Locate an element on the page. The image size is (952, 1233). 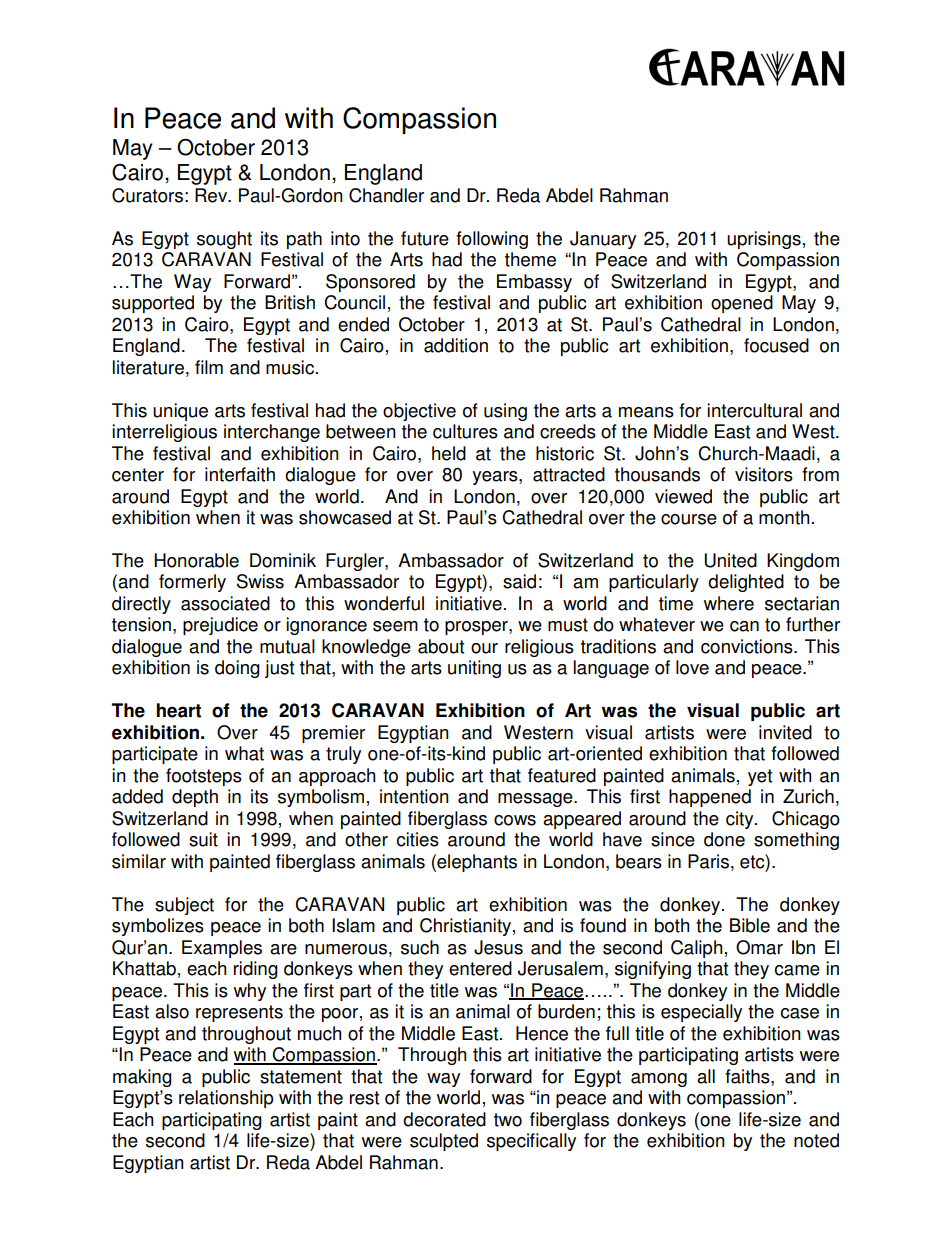
uniting is located at coordinates (474, 669).
